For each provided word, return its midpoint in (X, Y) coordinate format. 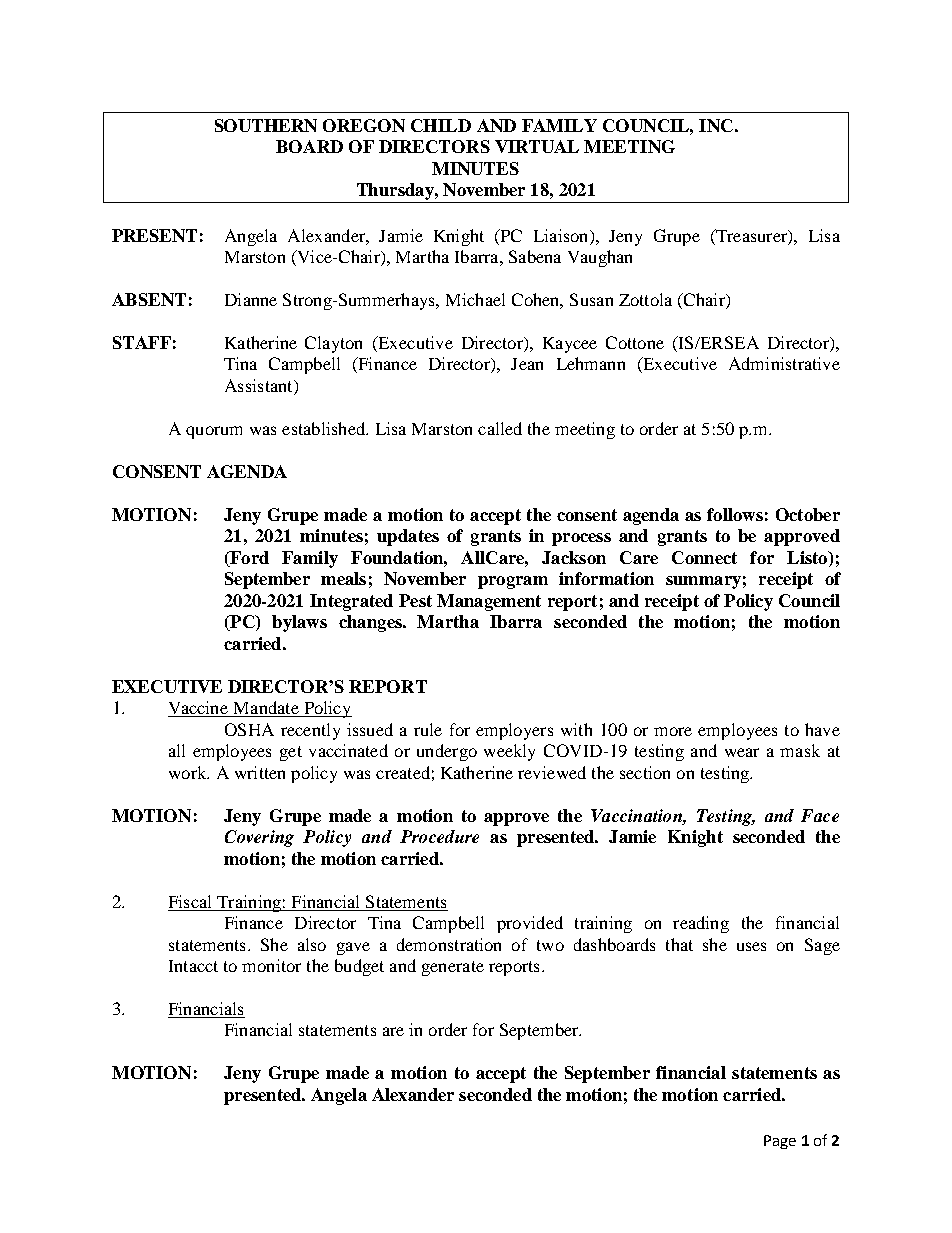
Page (780, 1142)
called (500, 428)
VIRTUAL (537, 146)
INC (716, 125)
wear (742, 752)
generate (453, 968)
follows (735, 514)
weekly (509, 752)
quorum (214, 432)
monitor (271, 965)
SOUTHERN (266, 125)
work (189, 772)
